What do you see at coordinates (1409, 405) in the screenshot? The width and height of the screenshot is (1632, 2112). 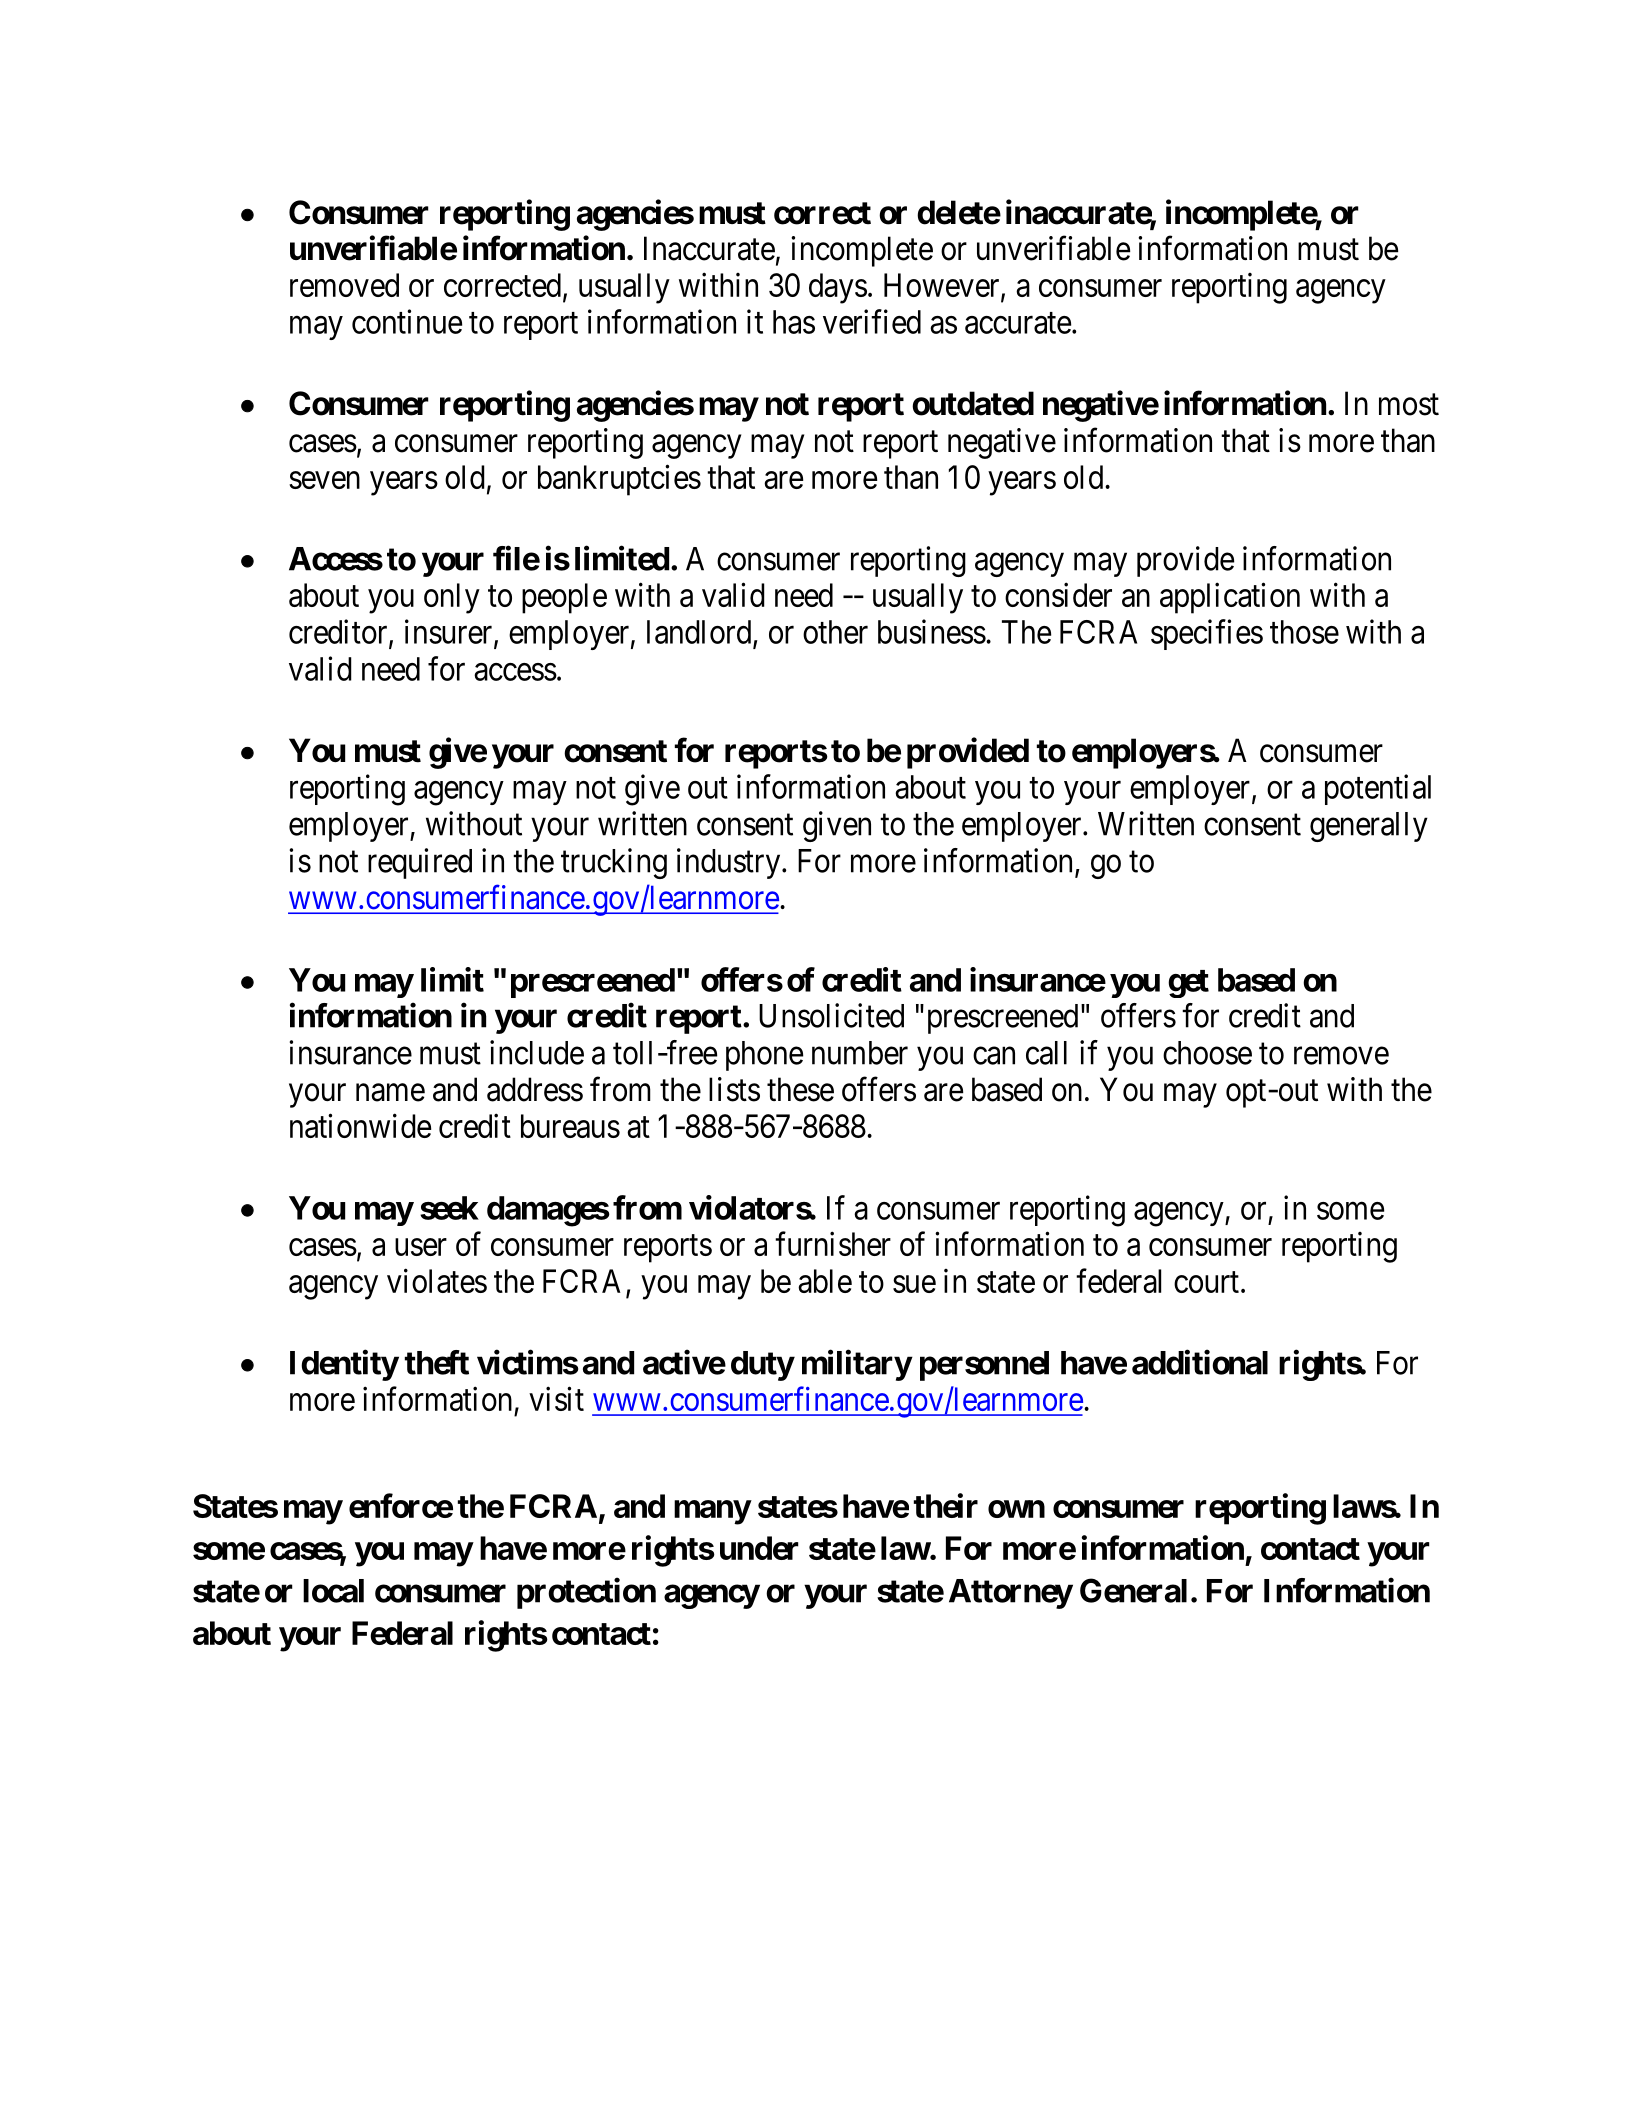 I see `most` at bounding box center [1409, 405].
